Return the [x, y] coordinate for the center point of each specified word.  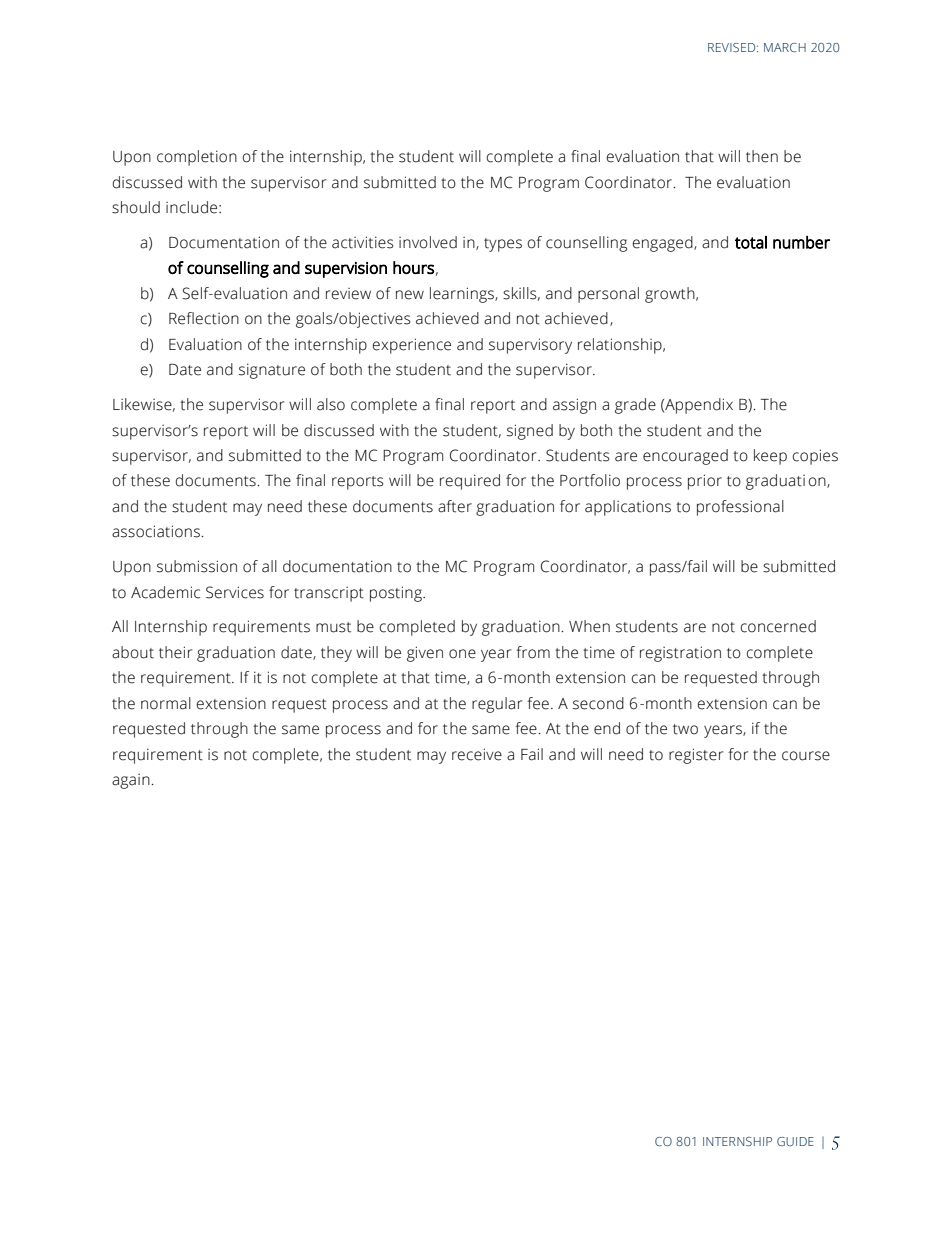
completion [197, 158]
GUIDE [795, 1141]
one [462, 654]
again [132, 781]
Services [235, 592]
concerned [778, 626]
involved [428, 242]
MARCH [785, 47]
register [696, 756]
